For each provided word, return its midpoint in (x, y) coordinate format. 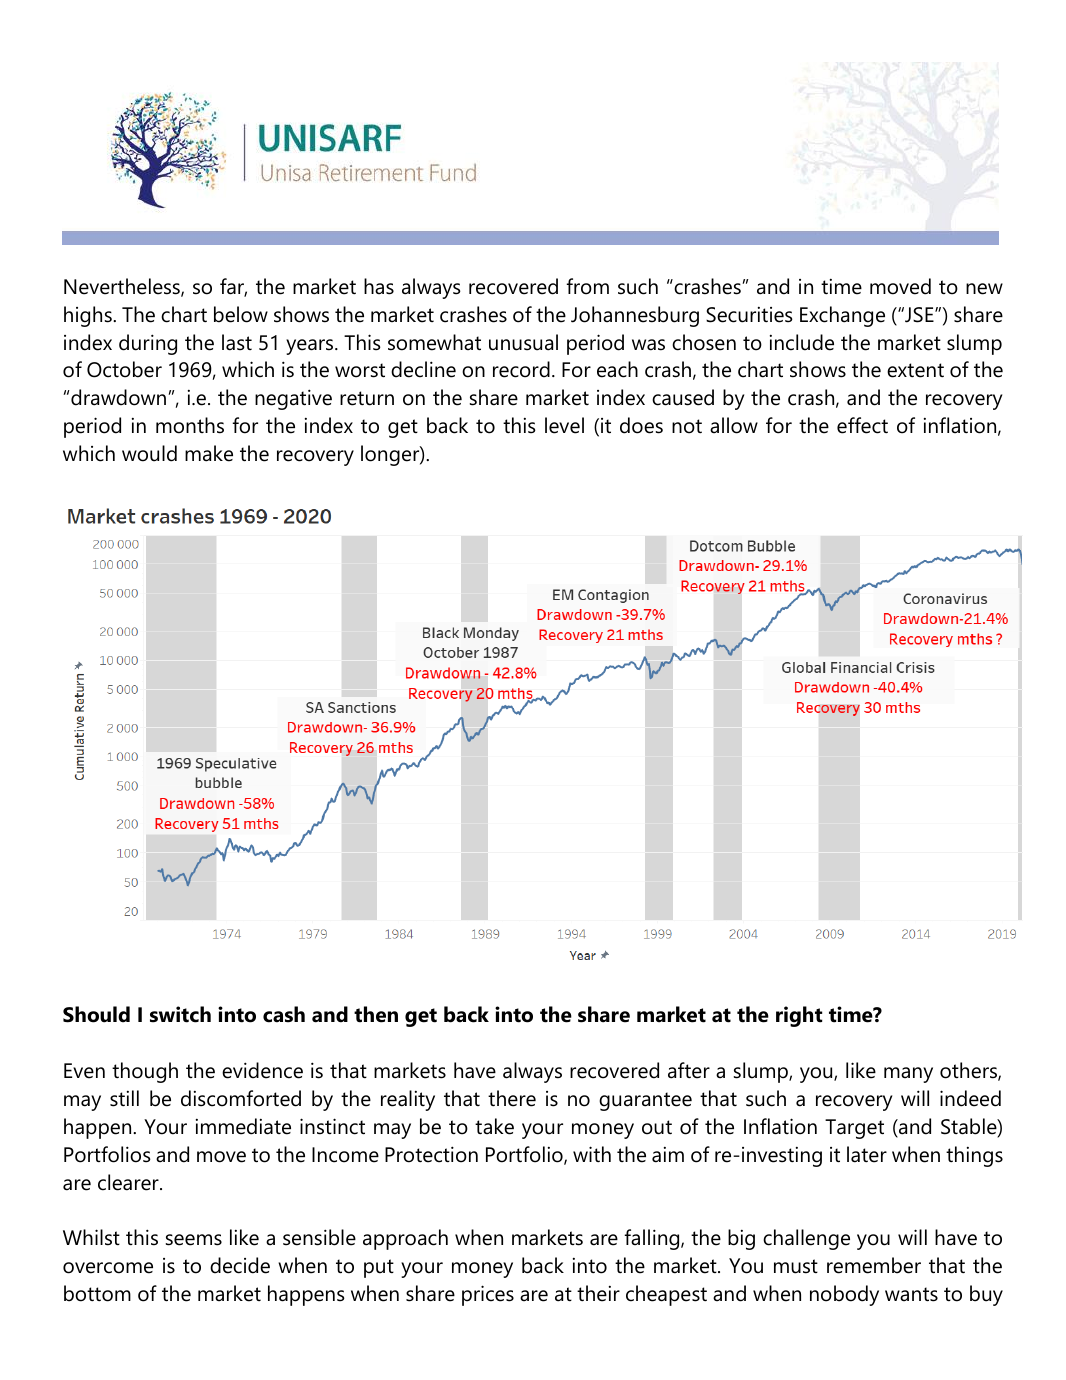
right (799, 1016)
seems (194, 1240)
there (512, 1098)
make (209, 453)
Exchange (842, 316)
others (969, 1071)
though (145, 1072)
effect (862, 425)
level (564, 425)
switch (180, 1014)
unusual (523, 342)
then (376, 1014)
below (241, 314)
